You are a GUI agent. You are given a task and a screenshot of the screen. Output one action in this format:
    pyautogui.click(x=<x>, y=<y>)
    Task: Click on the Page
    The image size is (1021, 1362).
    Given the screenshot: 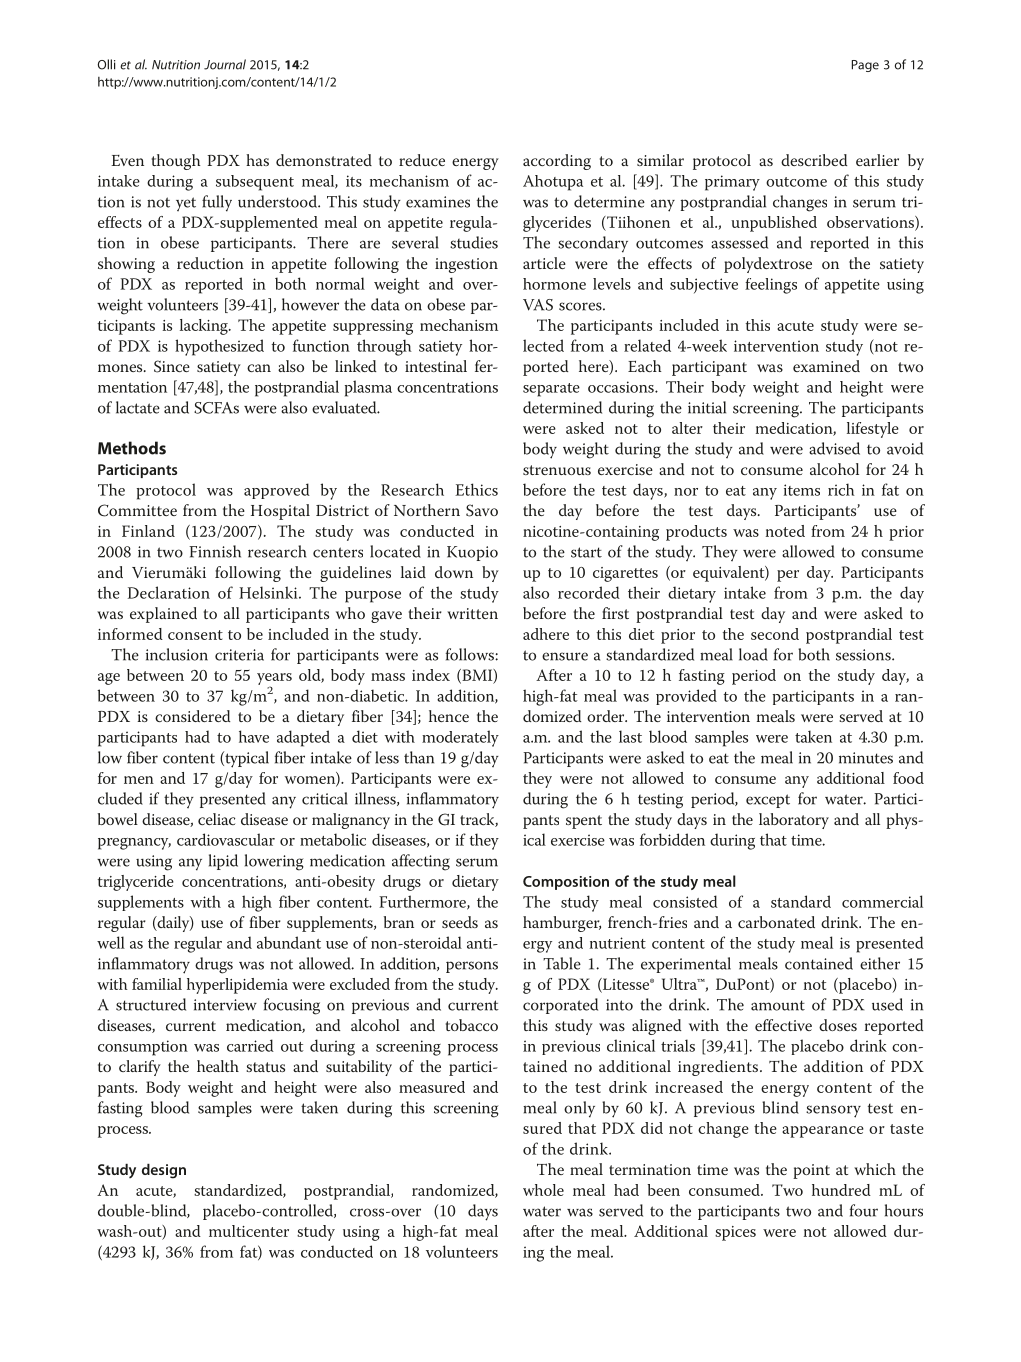 What is the action you would take?
    pyautogui.click(x=865, y=66)
